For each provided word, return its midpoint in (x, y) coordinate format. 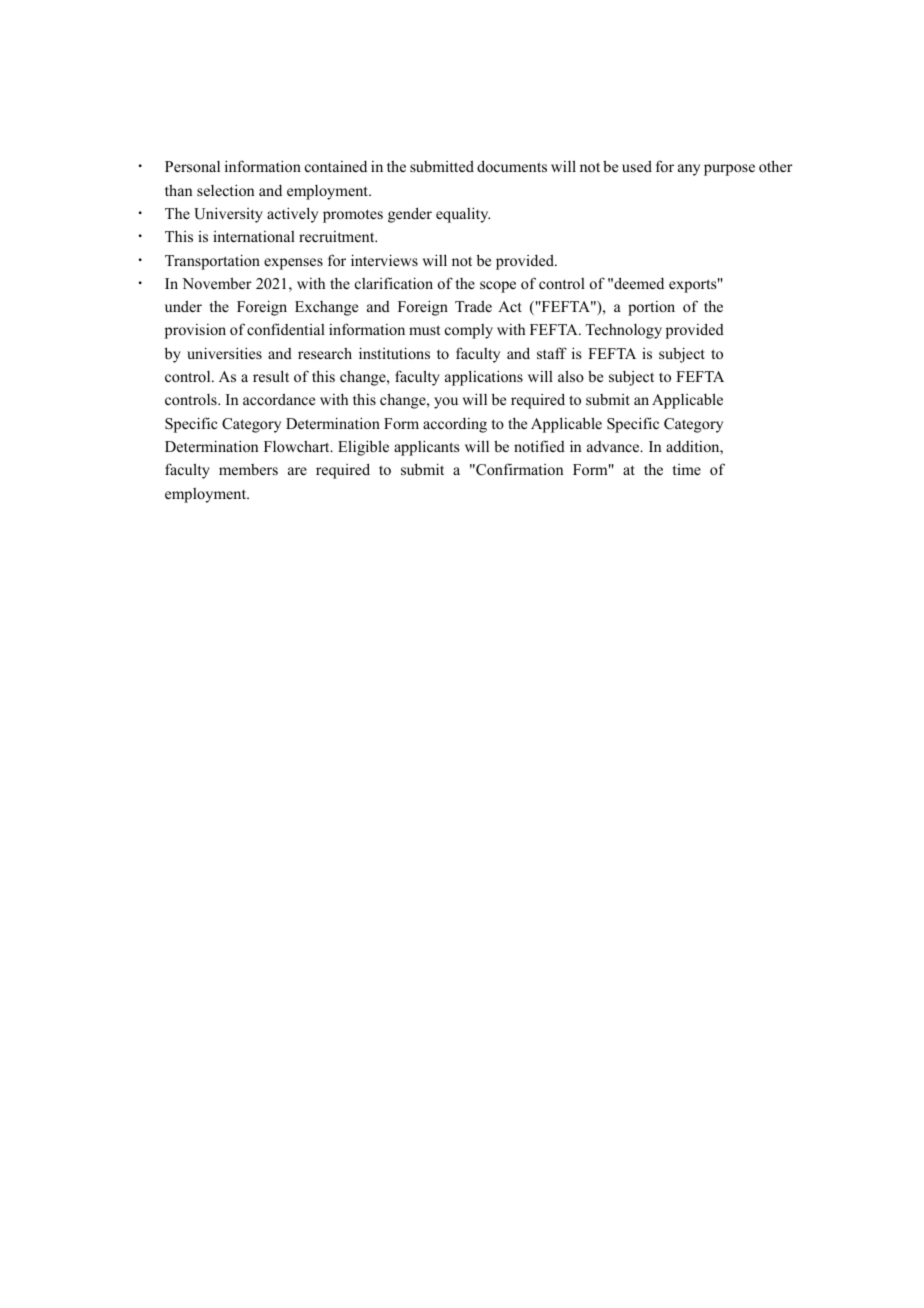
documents (512, 166)
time (687, 469)
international (254, 236)
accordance (279, 399)
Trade (473, 306)
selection (225, 190)
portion (651, 308)
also (571, 376)
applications (484, 378)
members (248, 469)
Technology (623, 331)
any (689, 170)
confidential (286, 329)
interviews (384, 260)
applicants (426, 448)
